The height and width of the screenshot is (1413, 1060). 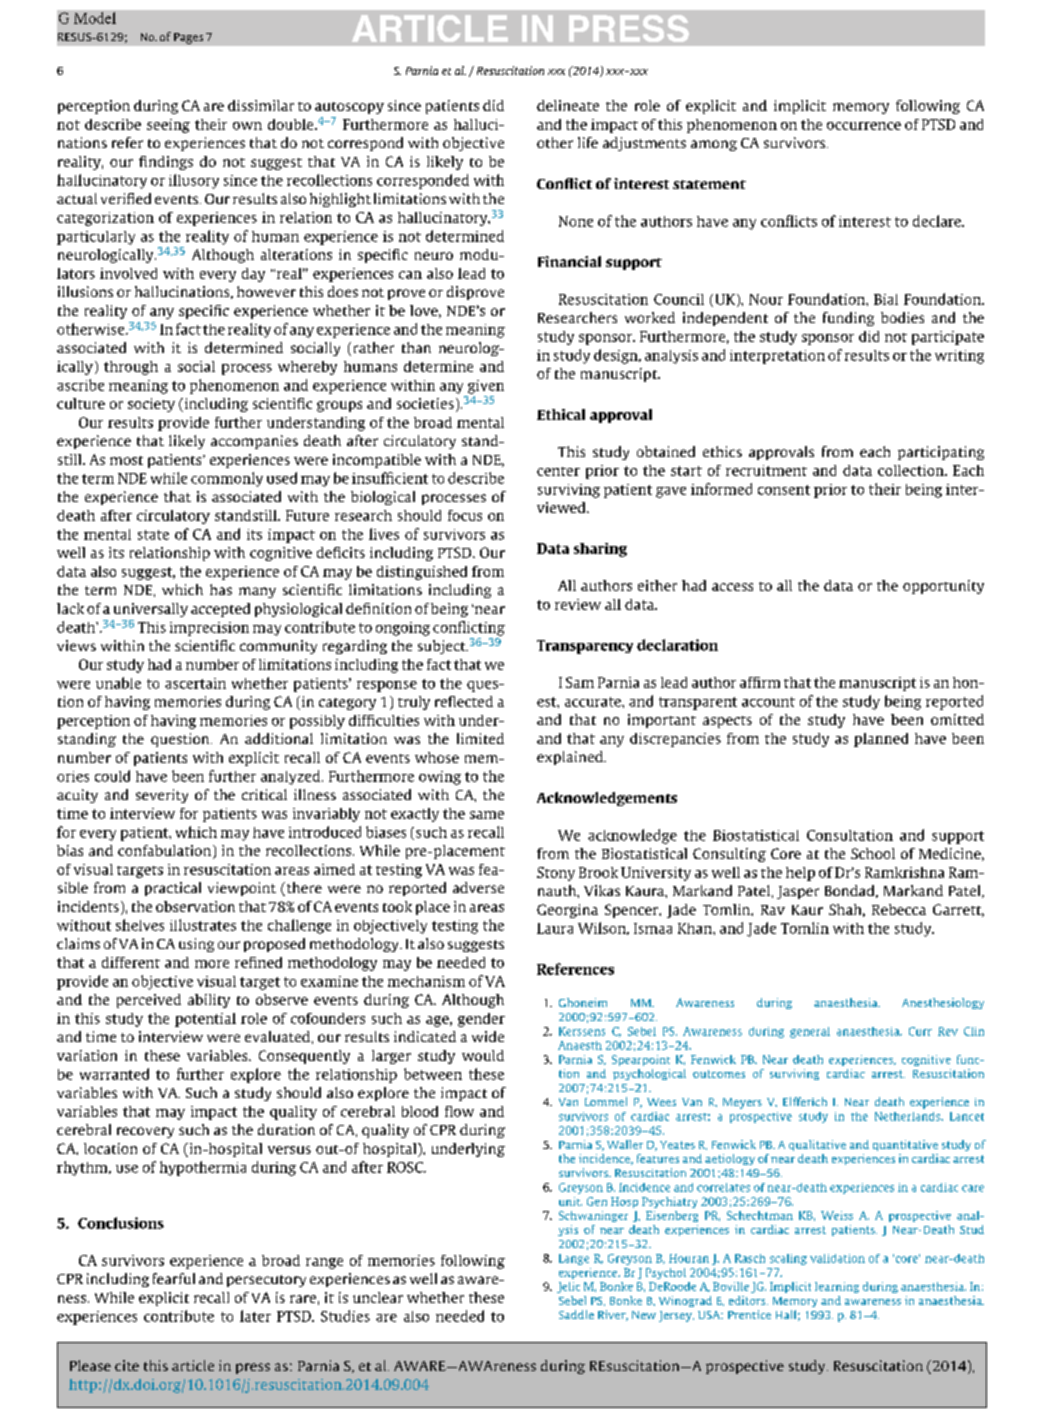 I want to click on delineate, so click(x=568, y=105).
